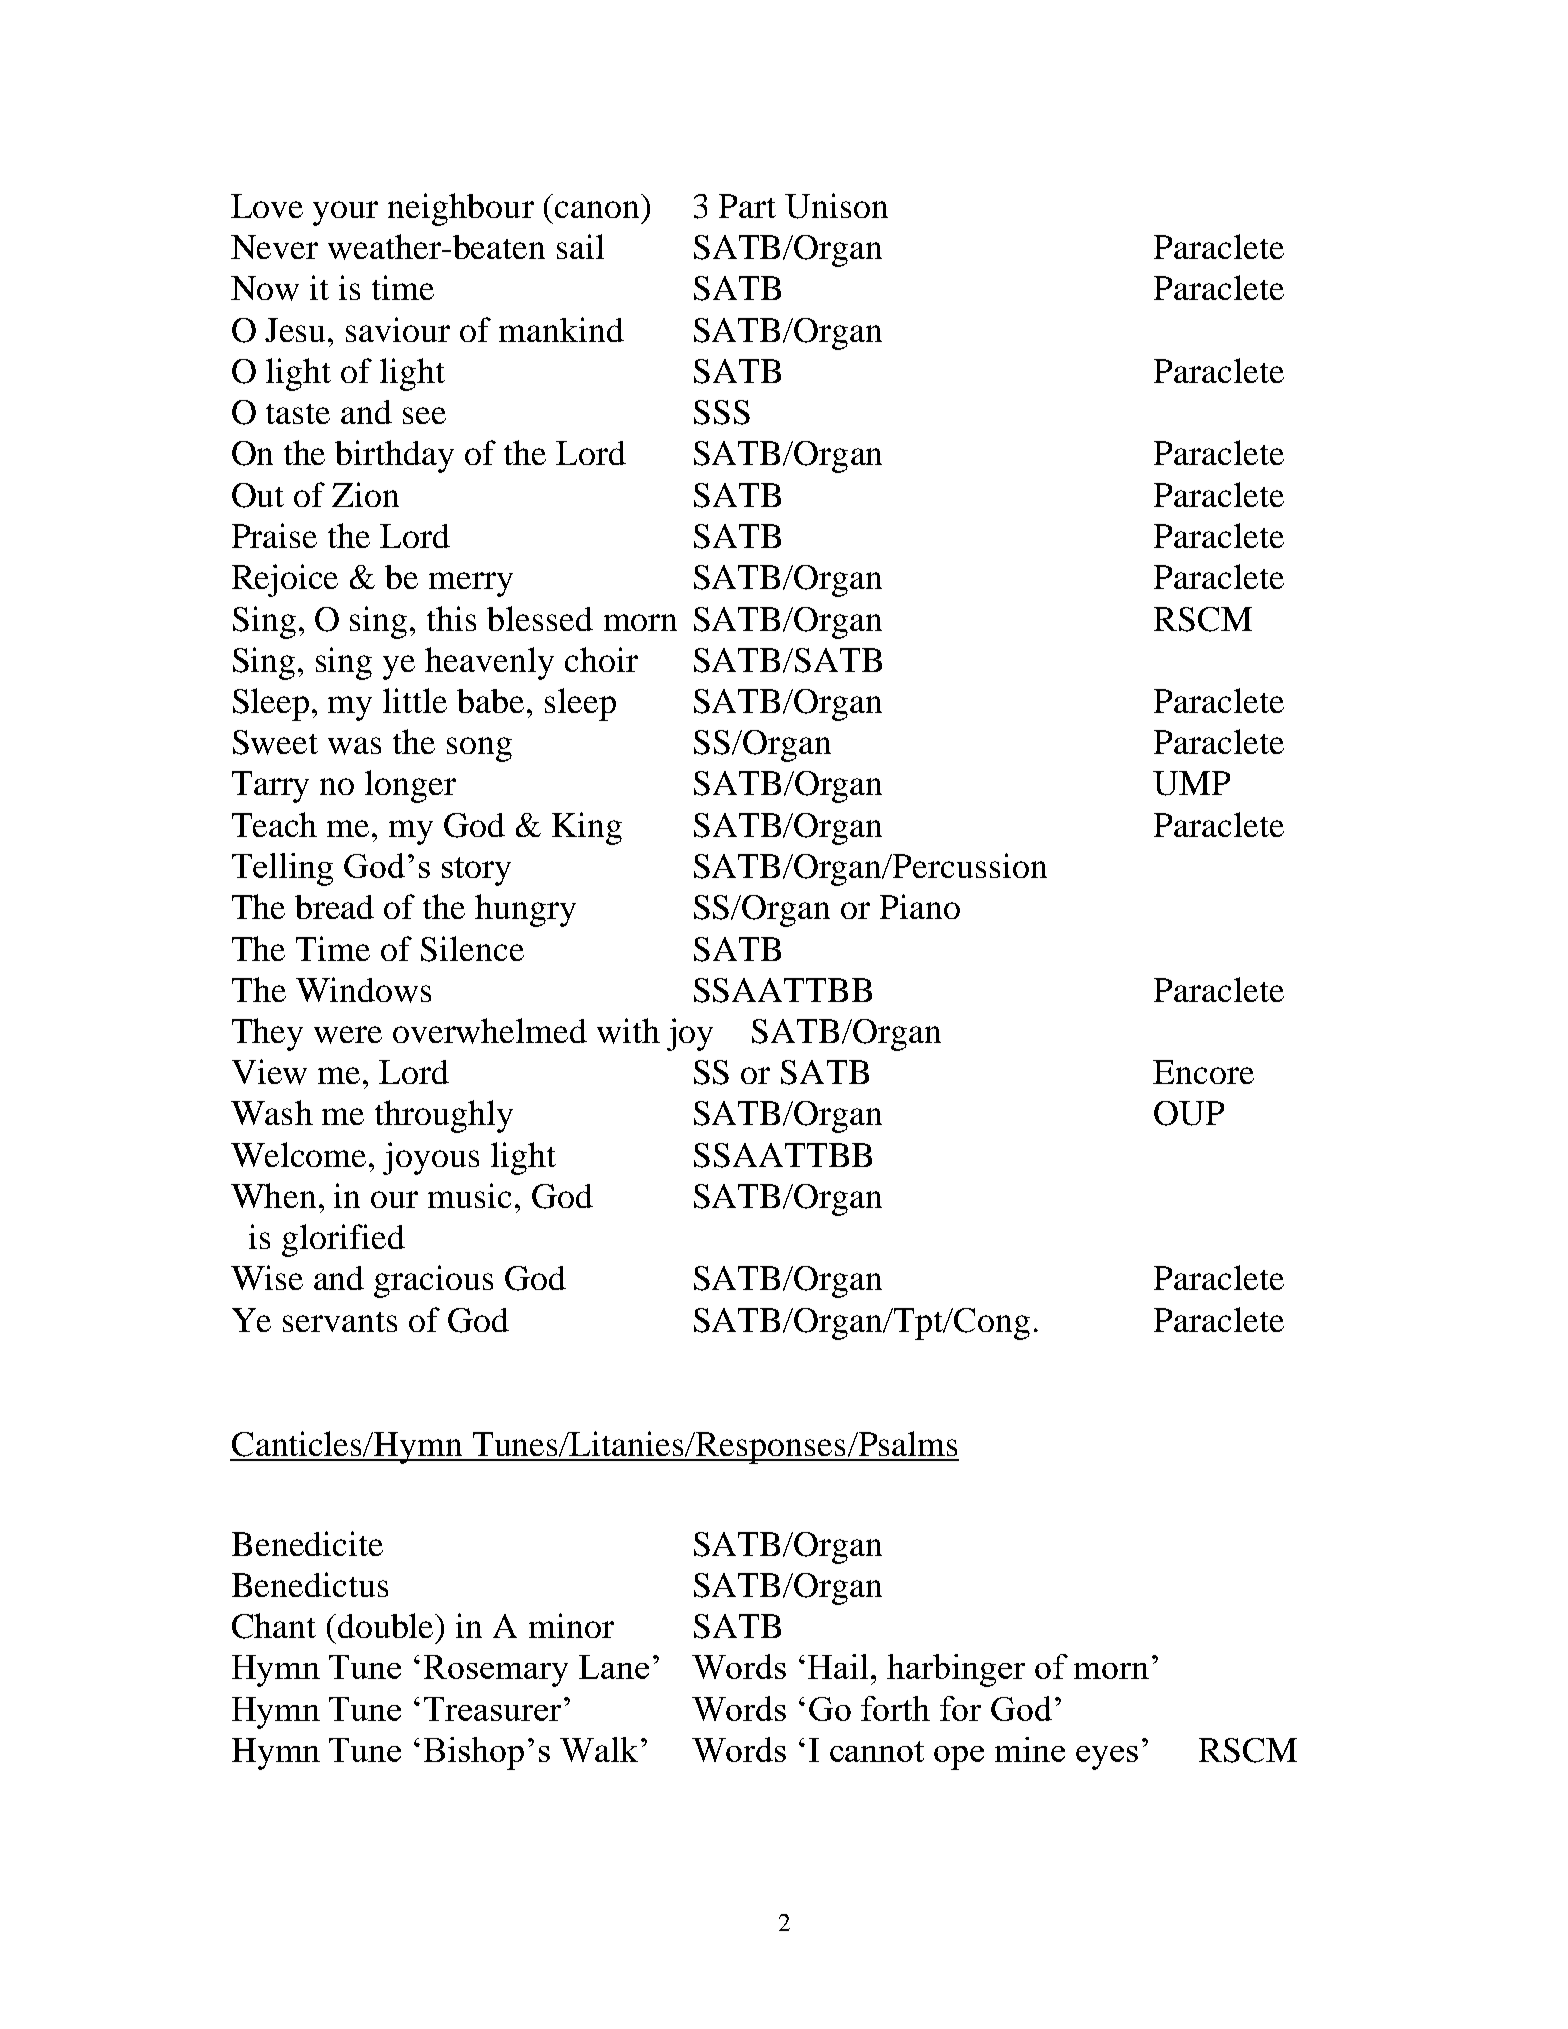 The image size is (1568, 2029). I want to click on Unison, so click(836, 206).
